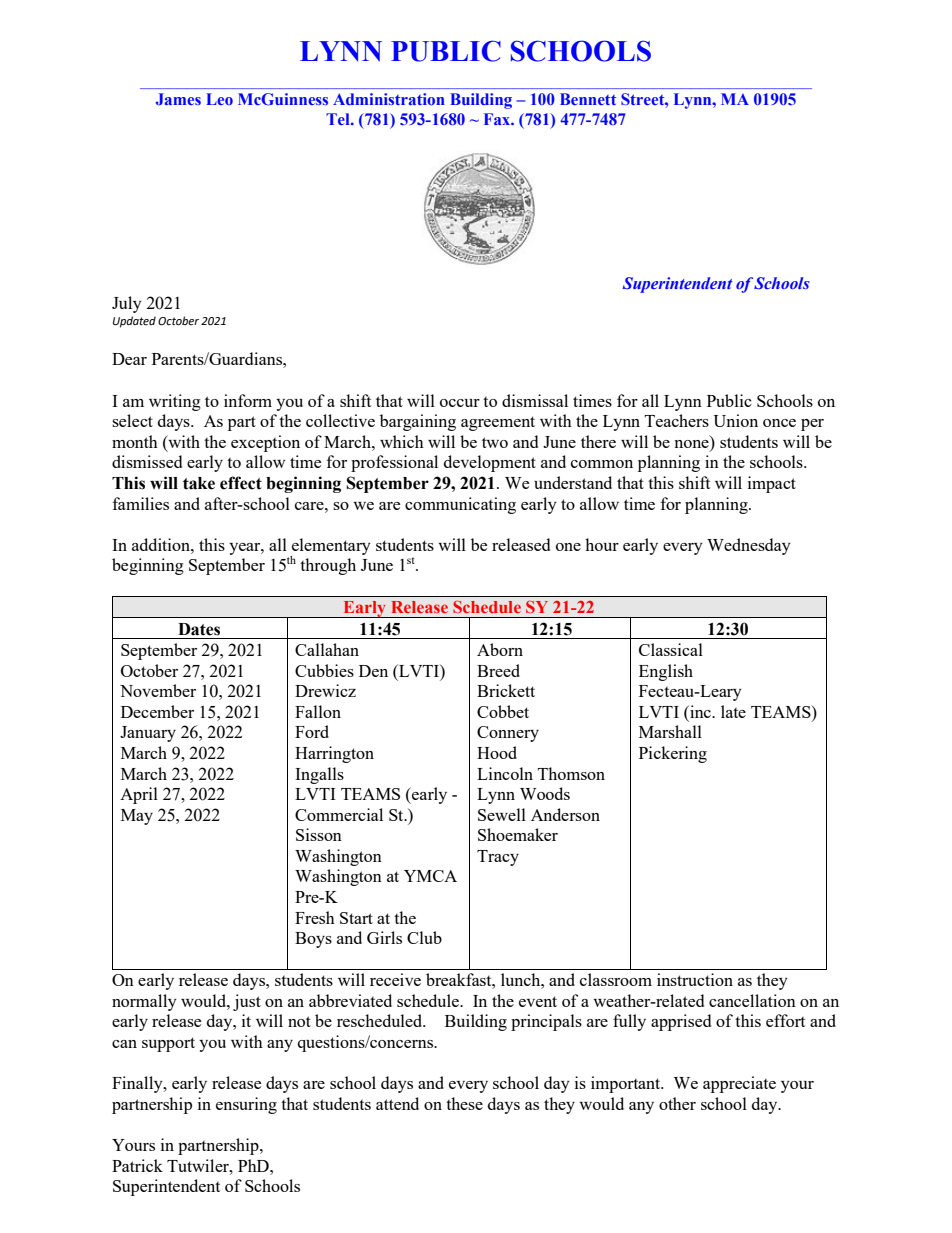 This image has width=952, height=1233. I want to click on May, so click(137, 817).
